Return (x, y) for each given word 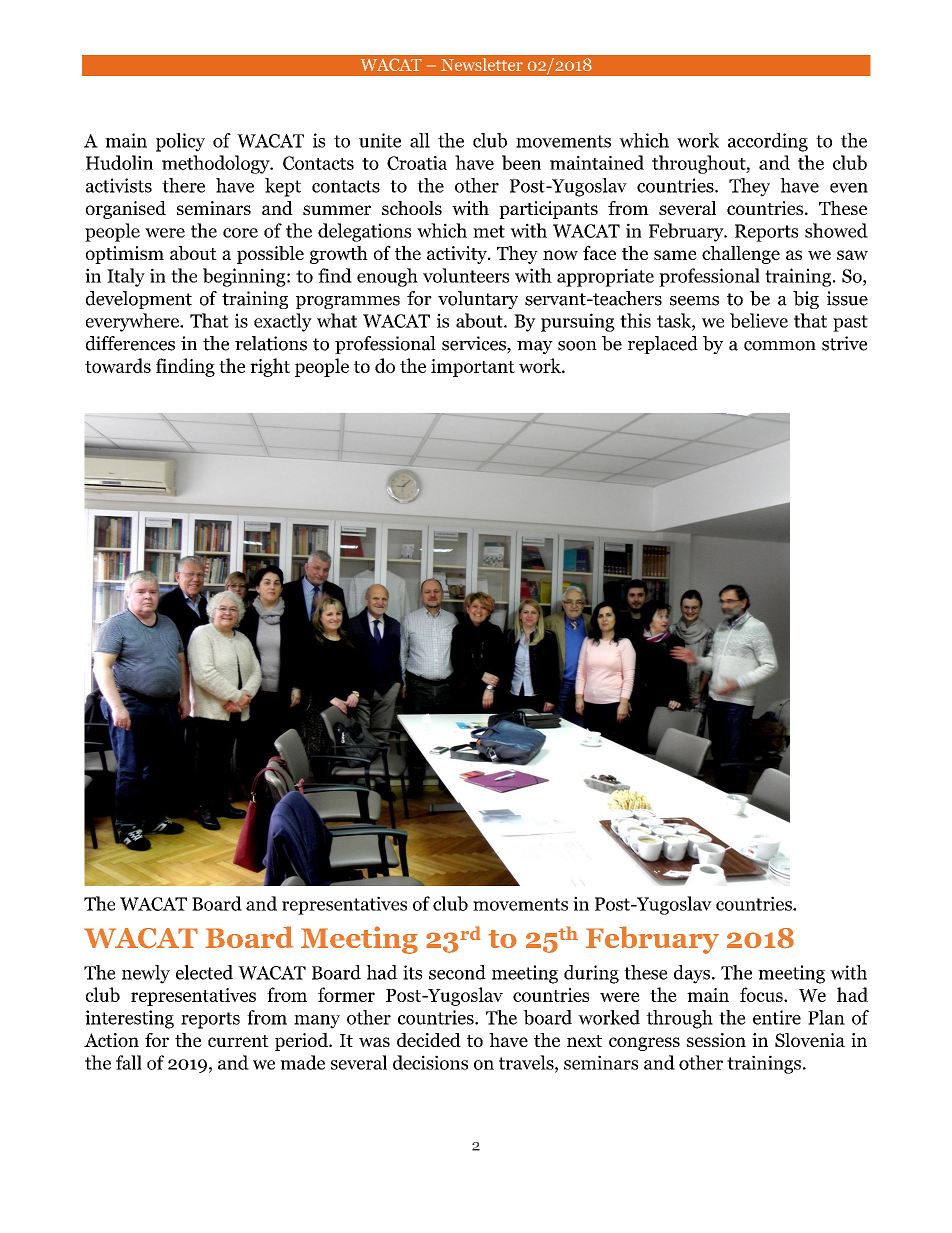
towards (118, 365)
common (780, 346)
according (768, 142)
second (457, 972)
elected (204, 972)
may (535, 347)
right (270, 367)
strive (844, 343)
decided (429, 1040)
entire (777, 1017)
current (238, 1041)
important (473, 368)
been (521, 162)
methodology (217, 164)
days (692, 974)
